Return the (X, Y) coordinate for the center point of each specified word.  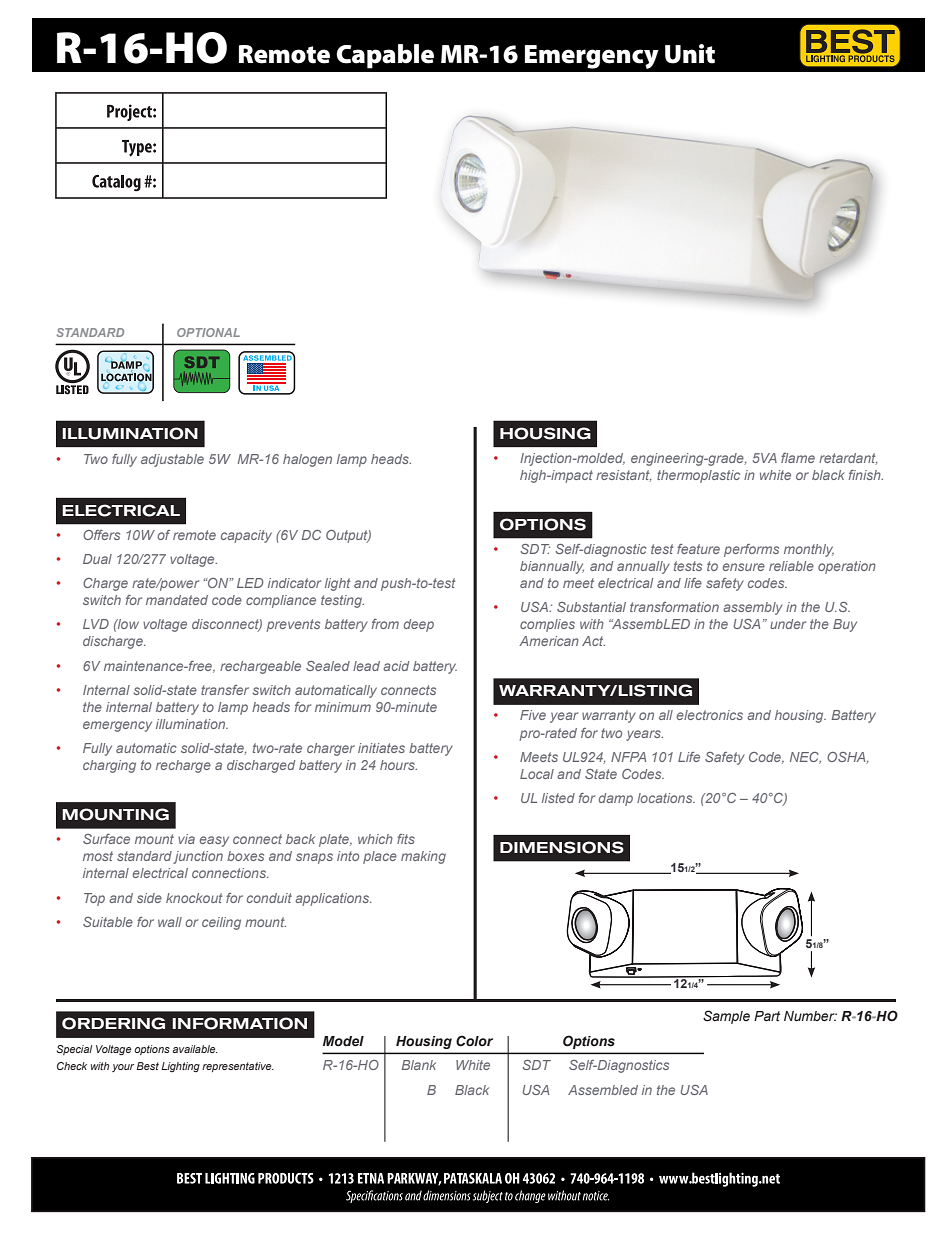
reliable (791, 566)
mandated (177, 600)
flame (798, 458)
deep (419, 625)
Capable (385, 56)
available (195, 1049)
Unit (690, 54)
